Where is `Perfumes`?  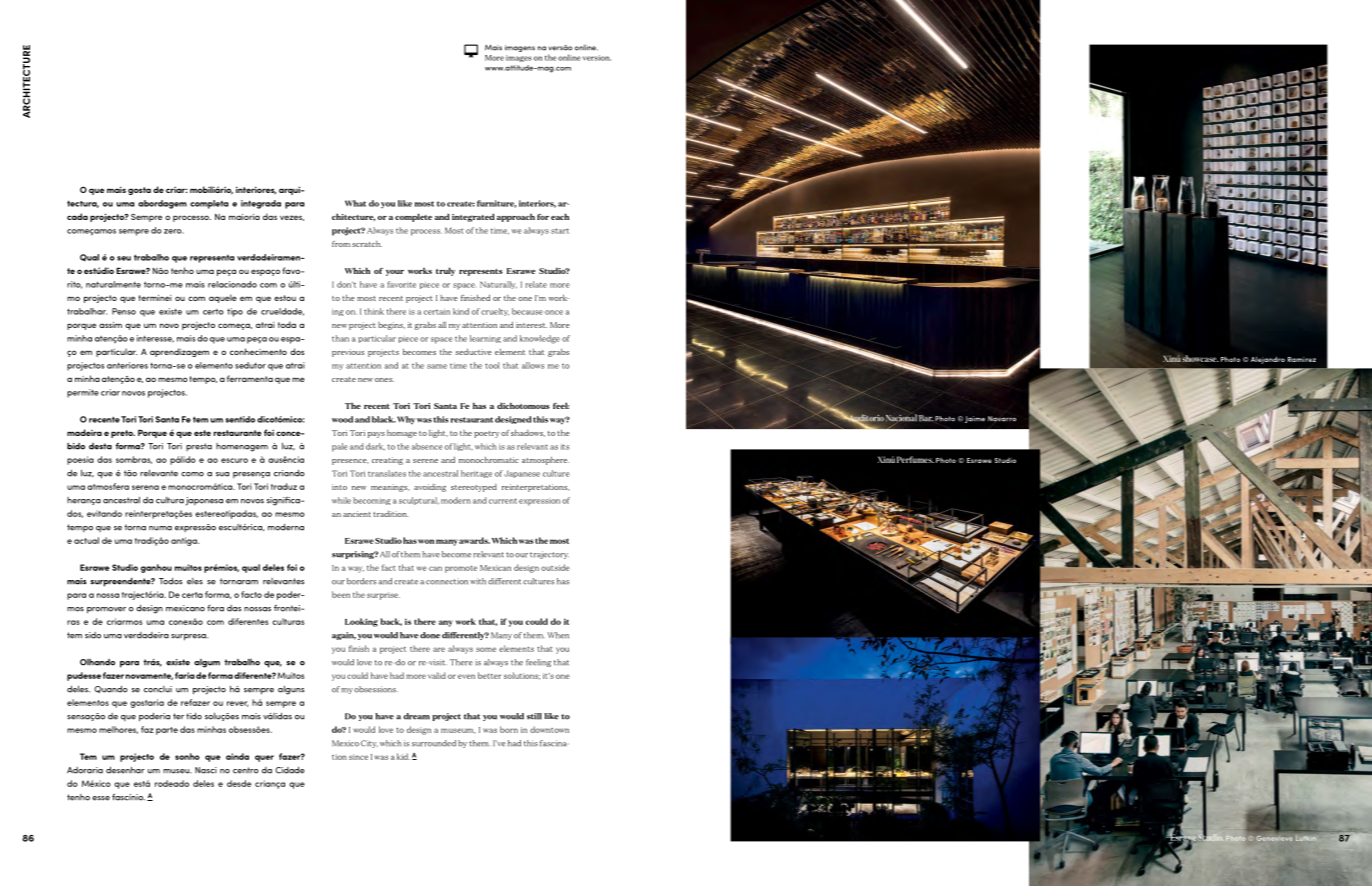
Perfumes is located at coordinates (915, 459).
